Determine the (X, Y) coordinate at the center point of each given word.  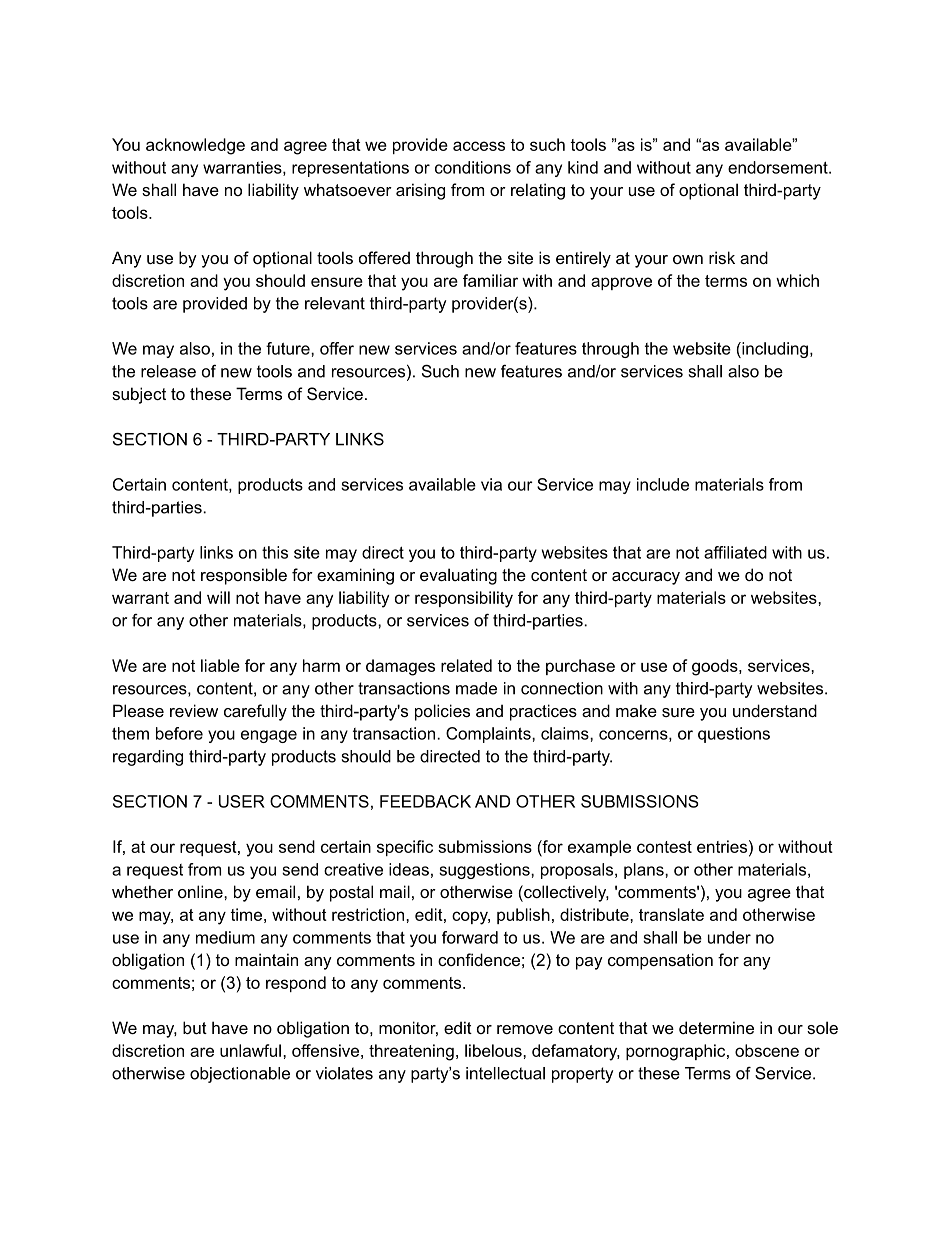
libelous (494, 1050)
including (774, 350)
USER (242, 801)
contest (664, 847)
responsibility (464, 599)
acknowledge (195, 146)
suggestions (485, 871)
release (168, 371)
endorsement (779, 167)
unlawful (250, 1050)
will (218, 597)
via (491, 484)
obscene (767, 1050)
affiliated (735, 552)
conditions (473, 167)
